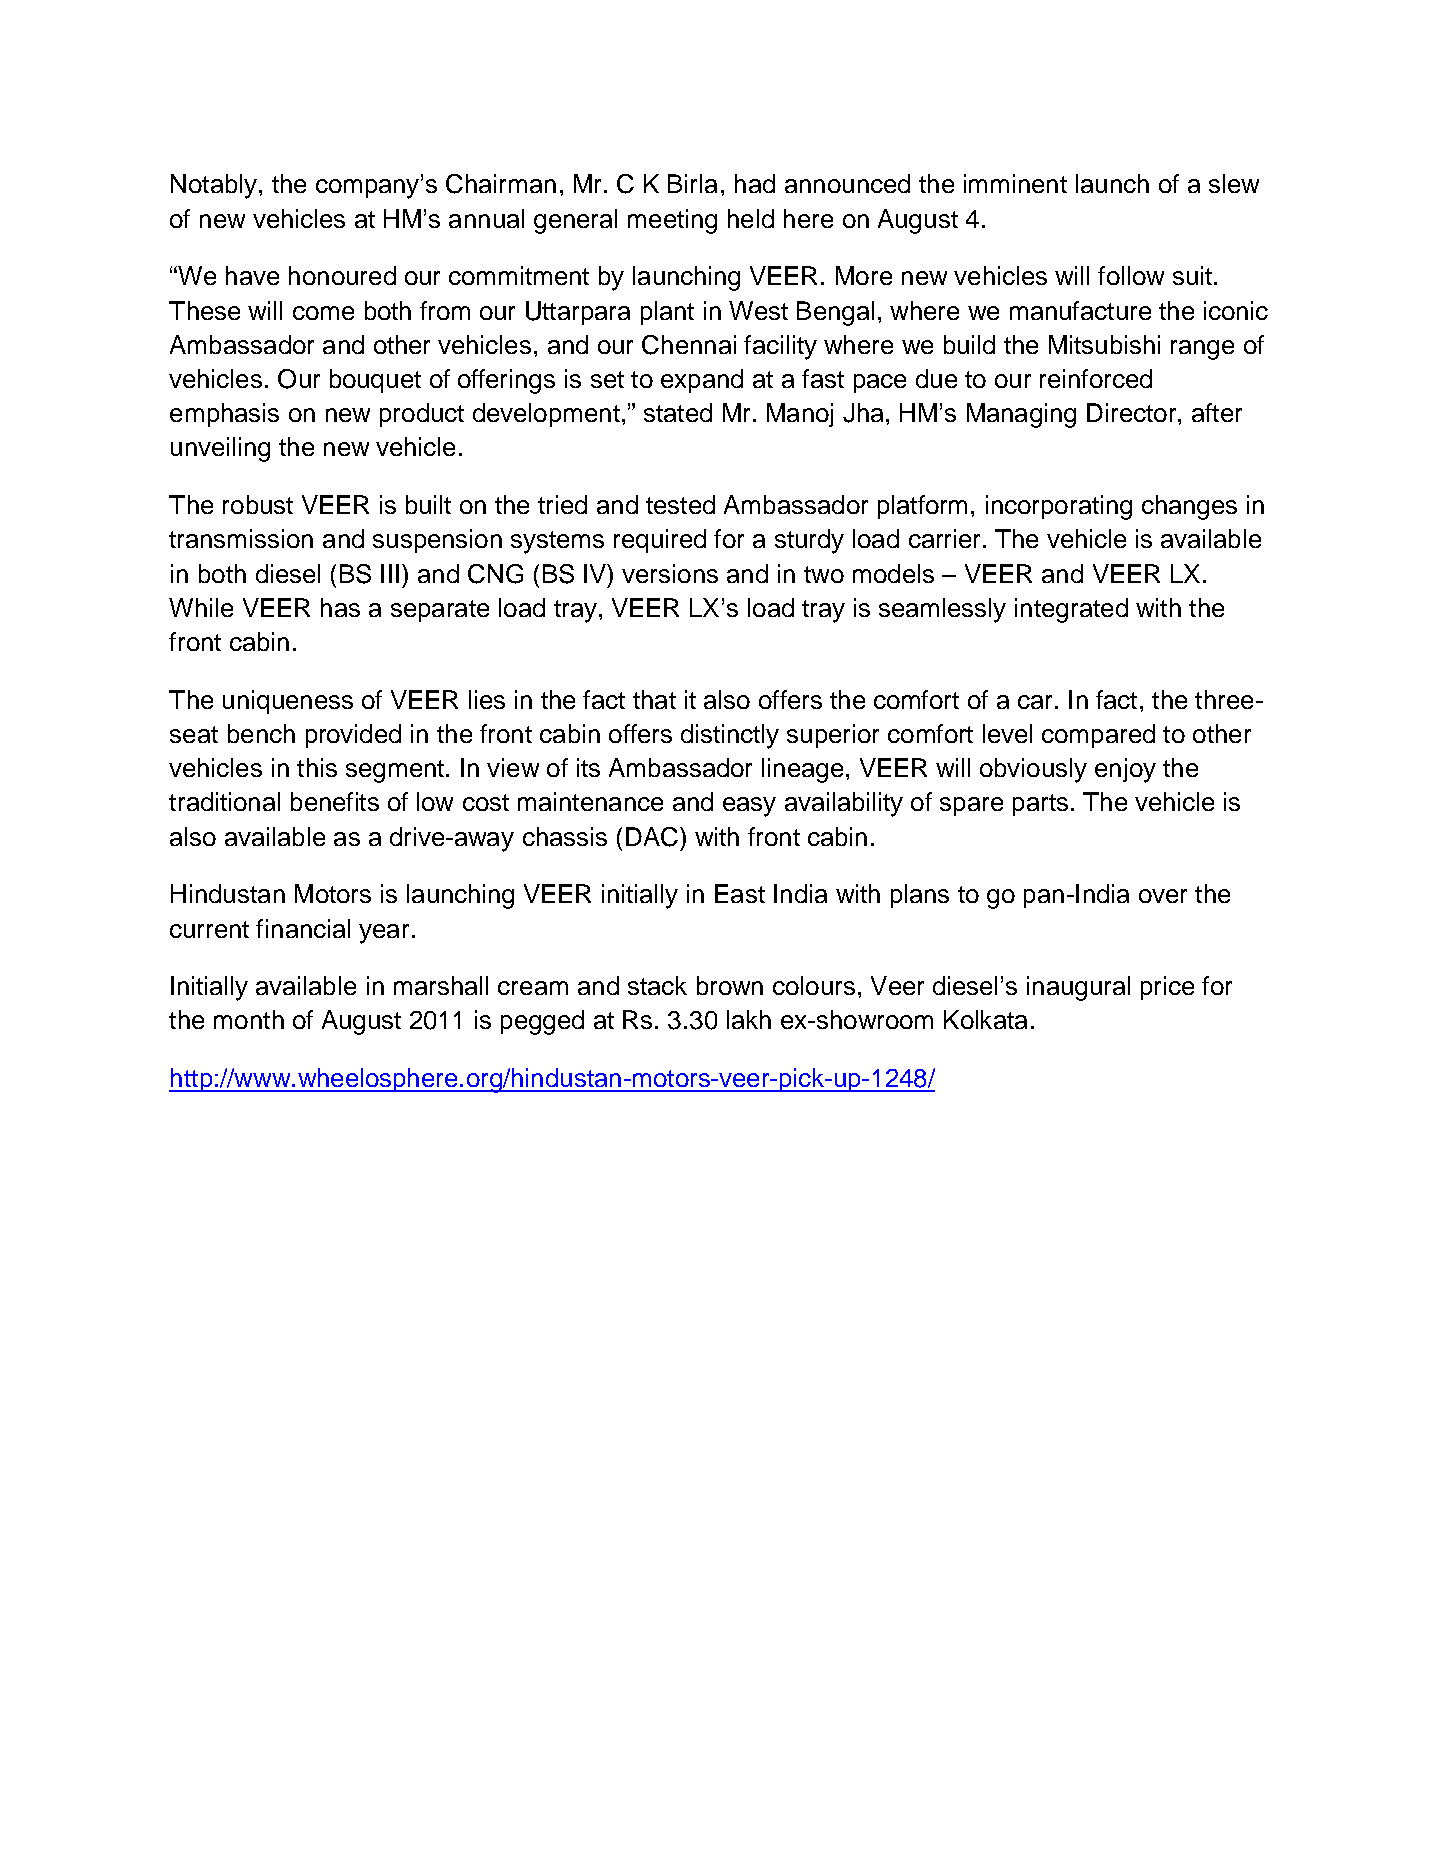  I want to click on III, so click(390, 573).
